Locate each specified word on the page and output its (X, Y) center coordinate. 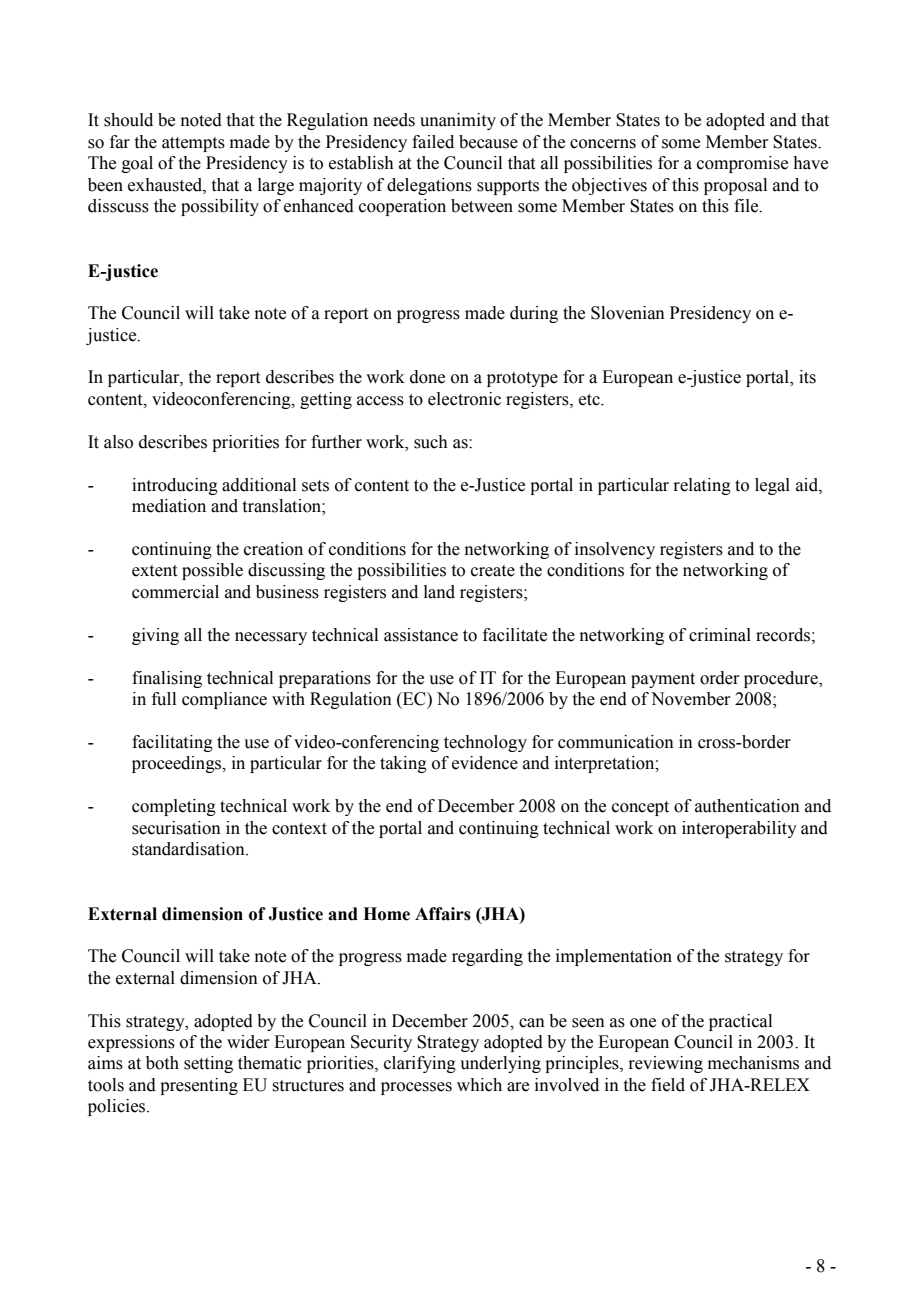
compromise (742, 164)
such (431, 442)
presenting (199, 1086)
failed (433, 142)
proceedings (178, 764)
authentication (747, 806)
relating (702, 486)
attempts (193, 144)
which (479, 1085)
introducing (175, 486)
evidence (485, 763)
